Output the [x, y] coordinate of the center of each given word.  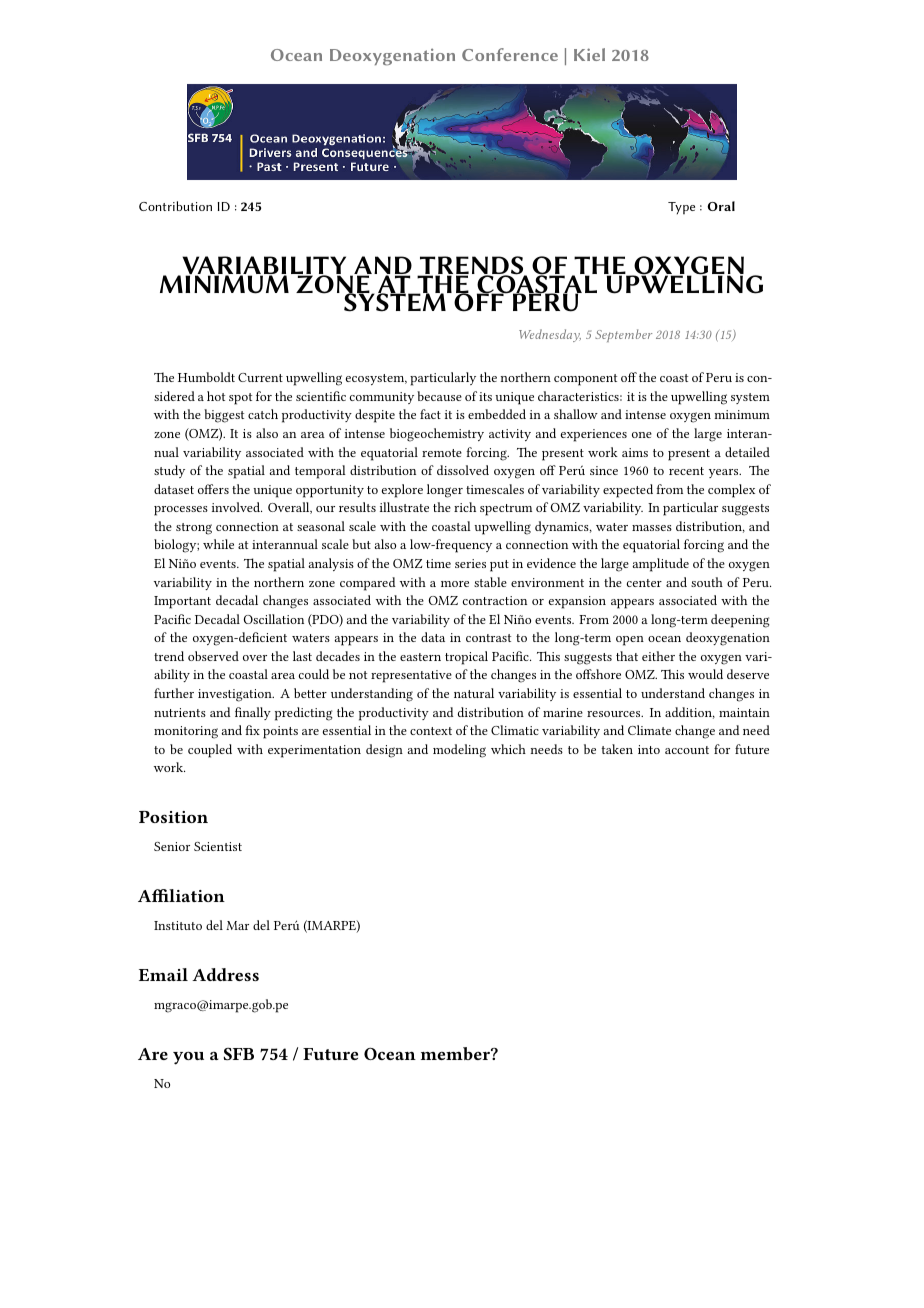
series [470, 563]
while [218, 544]
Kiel [589, 54]
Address [225, 974]
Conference [510, 54]
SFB [238, 1054]
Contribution [175, 206]
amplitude [661, 565]
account [687, 750]
